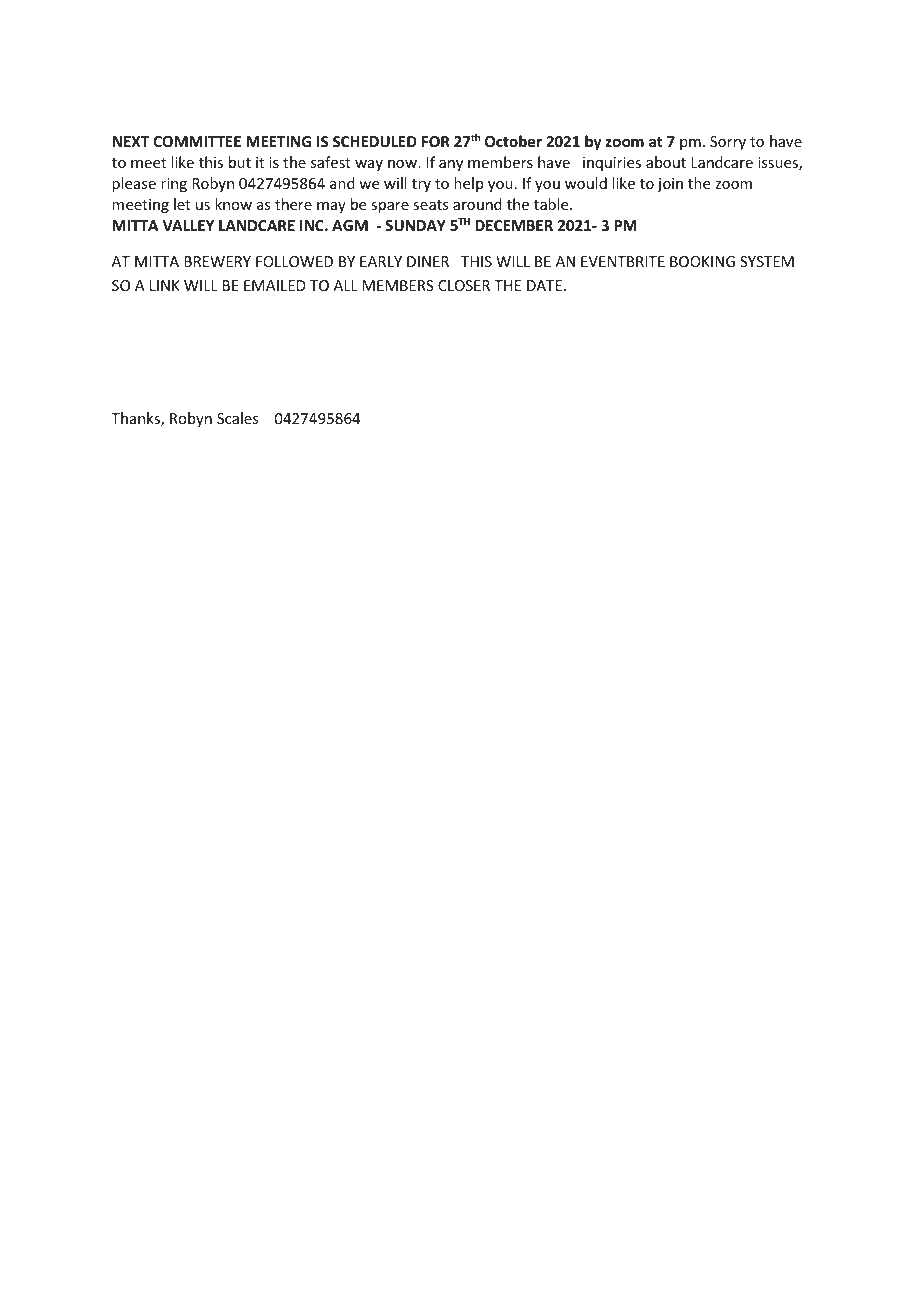 This screenshot has width=924, height=1308. Describe the element at coordinates (702, 261) in the screenshot. I see `BOOKING` at that location.
